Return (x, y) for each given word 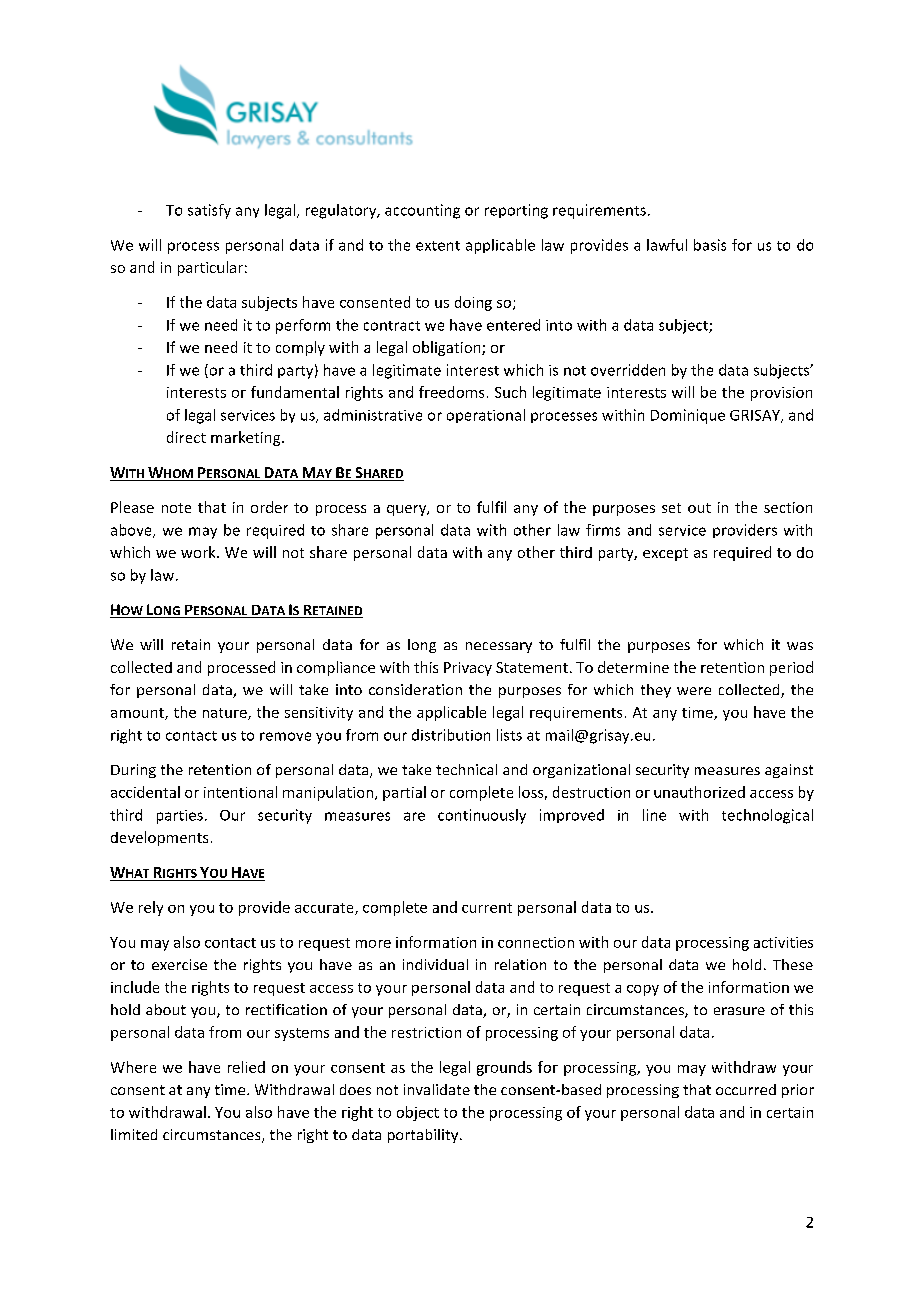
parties (180, 817)
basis (710, 245)
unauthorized (699, 792)
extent (438, 246)
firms (603, 530)
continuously (482, 816)
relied (246, 1067)
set (671, 508)
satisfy (209, 211)
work (199, 552)
